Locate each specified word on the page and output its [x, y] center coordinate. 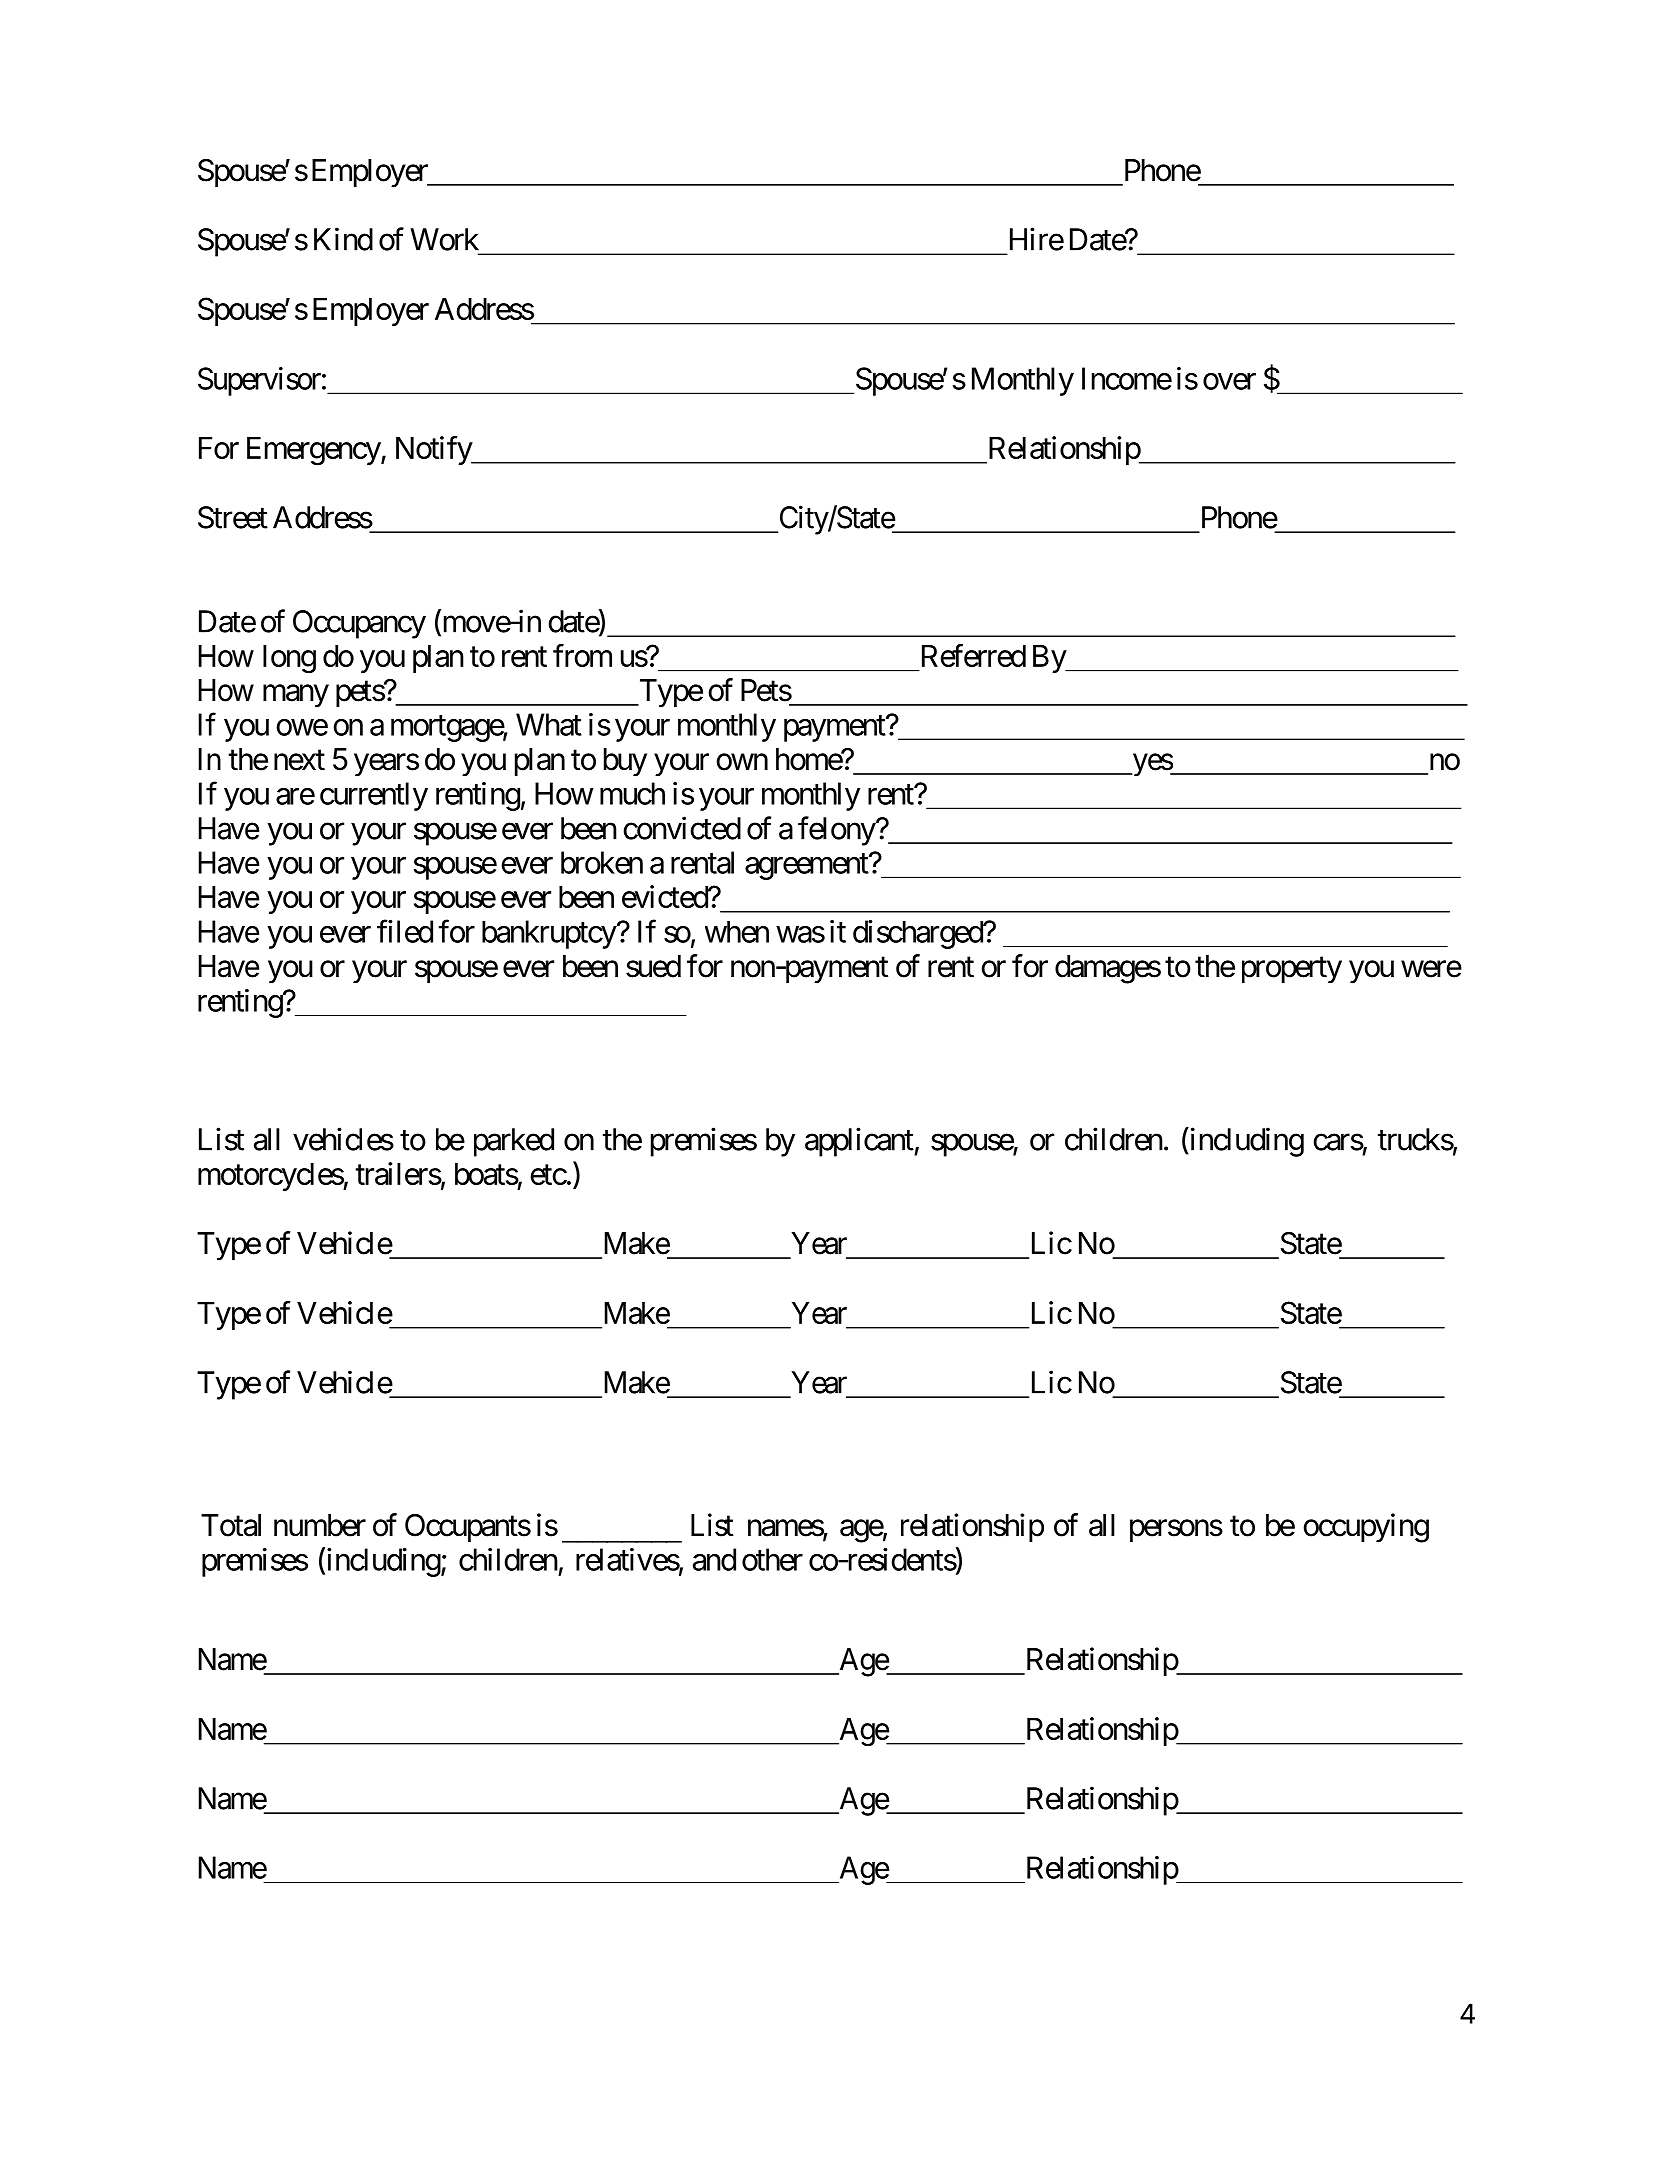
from [582, 655]
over [1229, 381]
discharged [918, 934]
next [299, 760]
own [742, 762]
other [772, 1559]
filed [405, 931]
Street [233, 517]
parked [514, 1142]
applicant [860, 1142]
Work [444, 239]
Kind [343, 239]
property [1292, 970]
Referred [974, 655]
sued [653, 966]
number [320, 1525]
